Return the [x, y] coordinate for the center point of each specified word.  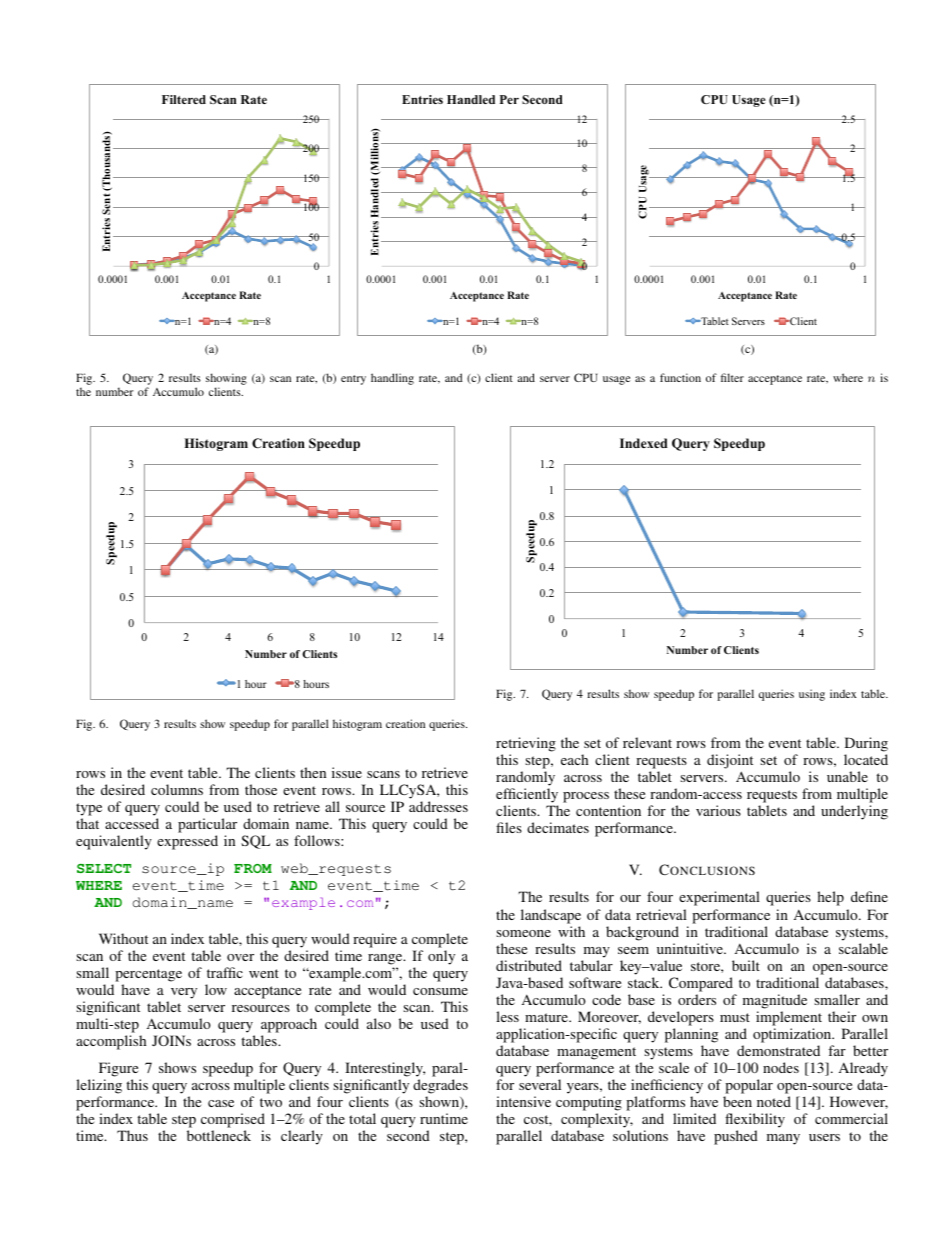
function [680, 377]
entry [353, 380]
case [221, 1103]
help [830, 898]
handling [392, 379]
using [812, 695]
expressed [187, 842]
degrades [440, 1088]
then [313, 772]
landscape [551, 916]
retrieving [526, 744]
